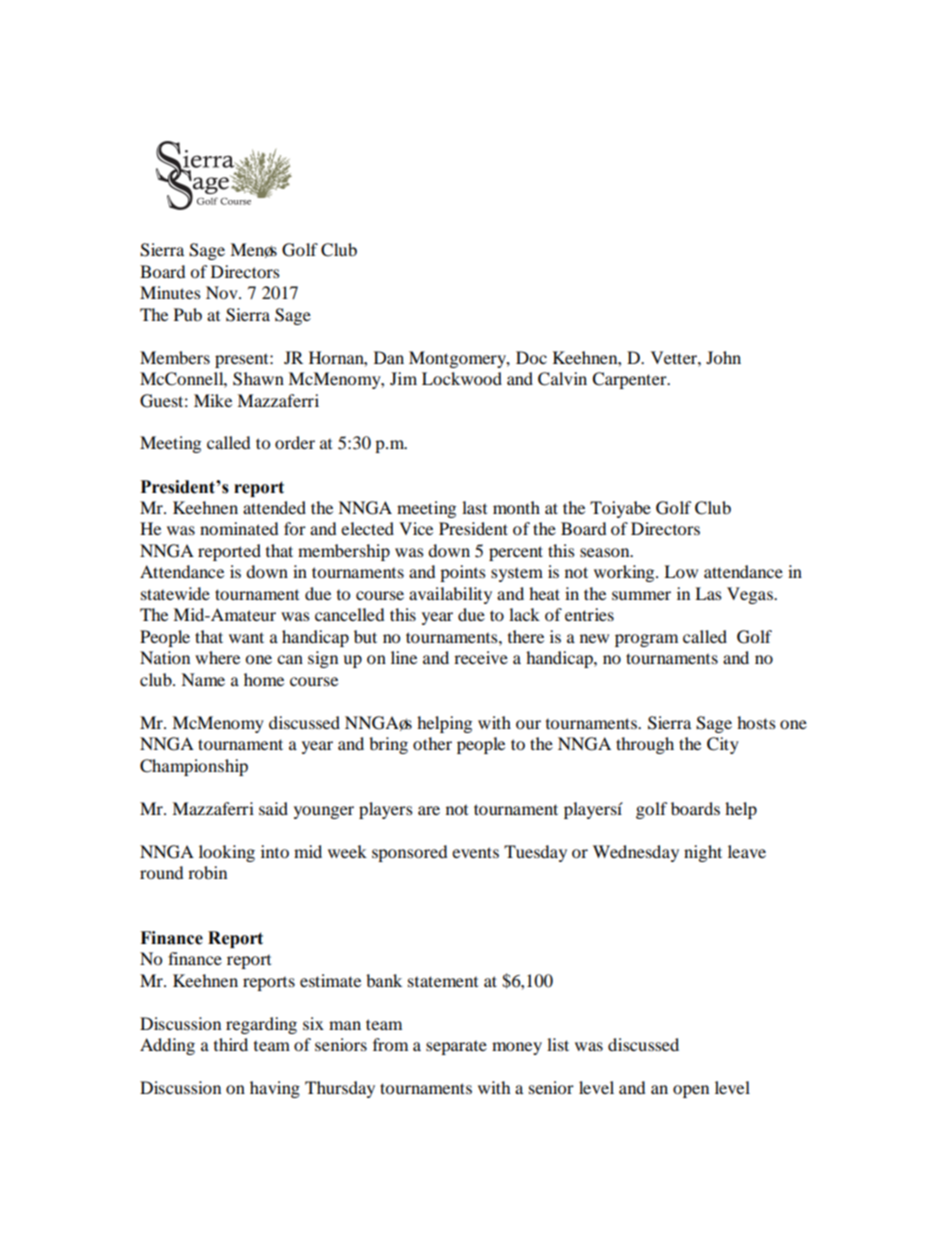  I want to click on availability, so click(450, 595).
